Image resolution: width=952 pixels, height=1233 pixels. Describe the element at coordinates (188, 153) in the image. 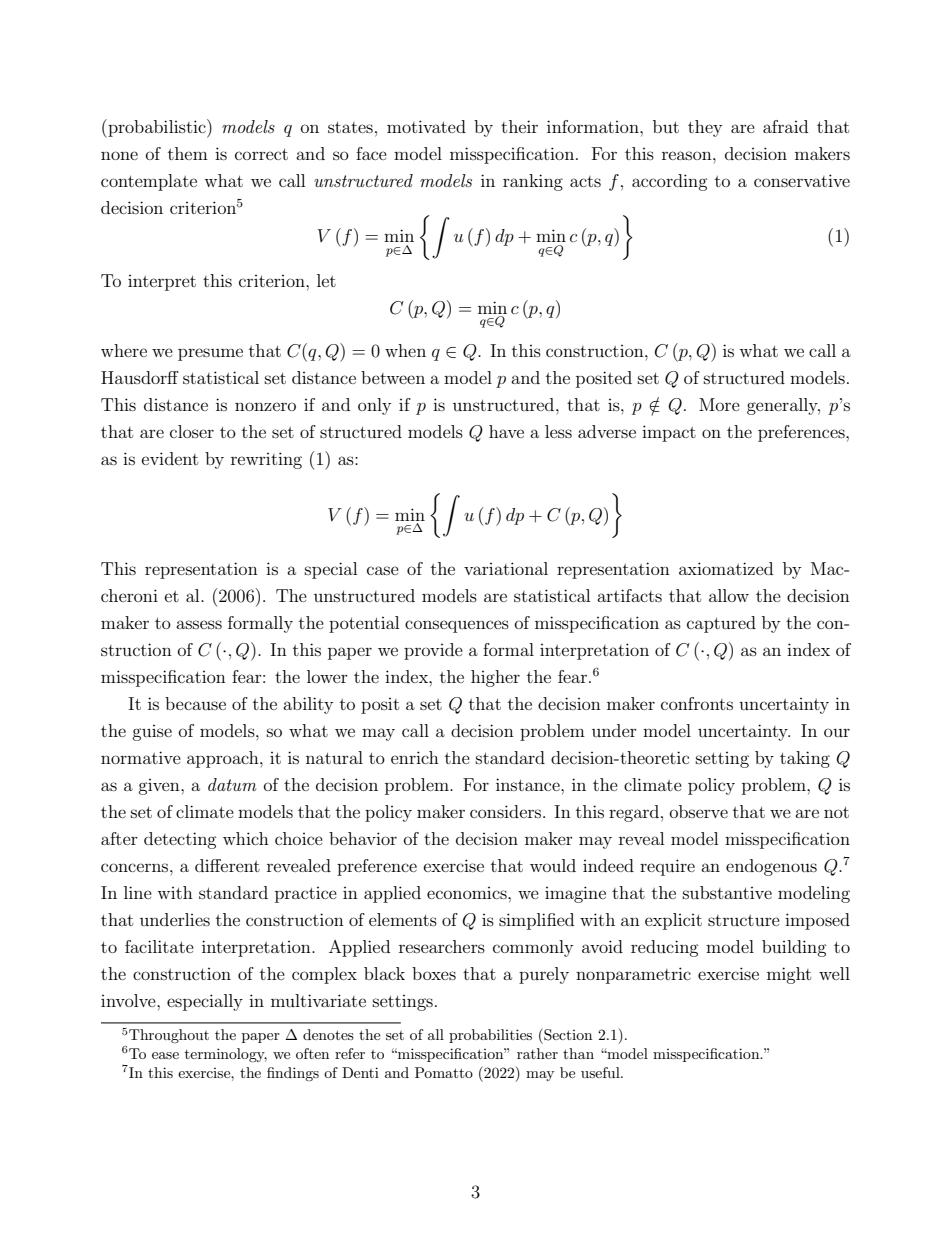

I see `them` at that location.
